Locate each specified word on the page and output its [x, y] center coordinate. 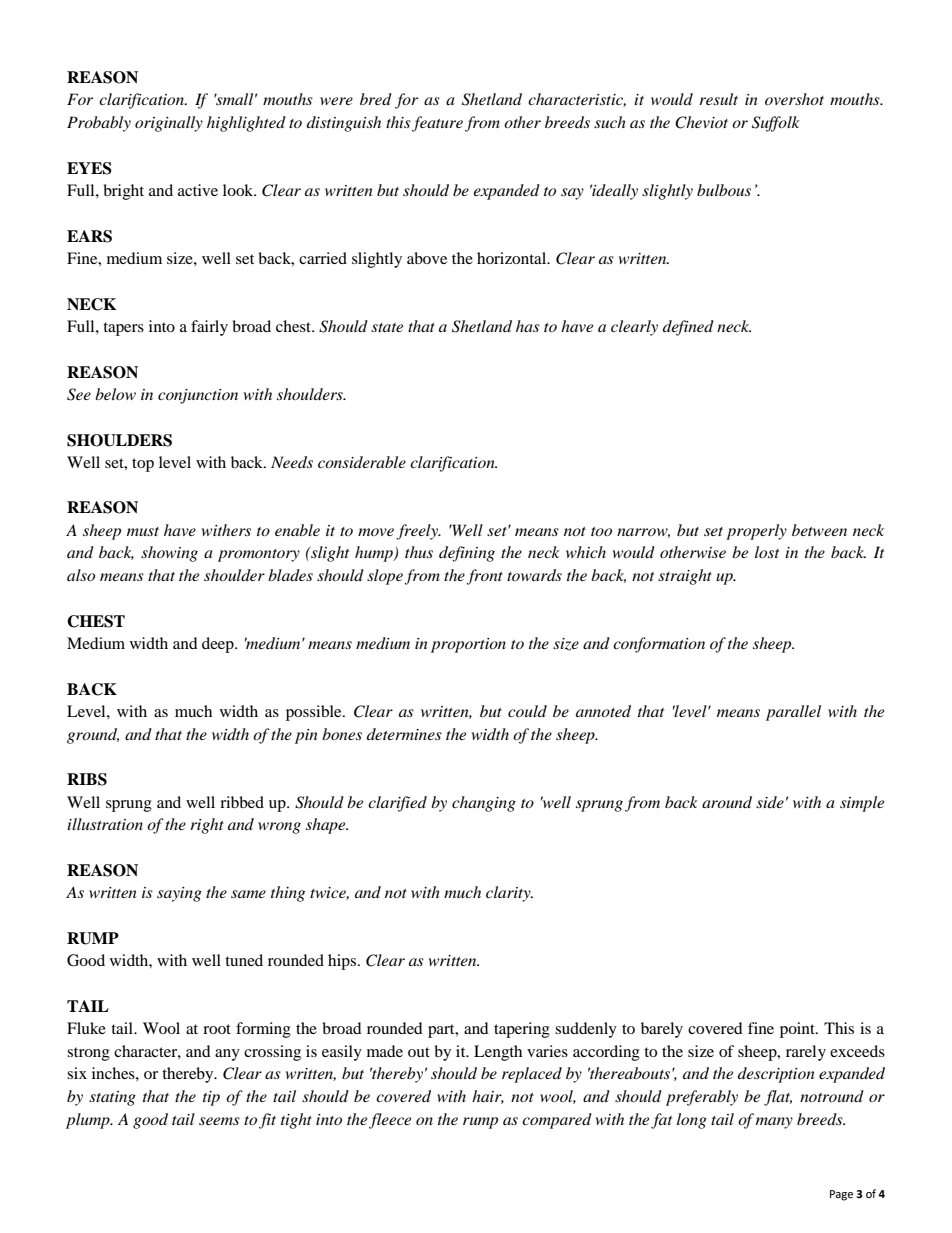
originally [169, 124]
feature [437, 124]
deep [219, 645]
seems [219, 1121]
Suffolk [776, 124]
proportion [468, 645]
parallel [793, 713]
